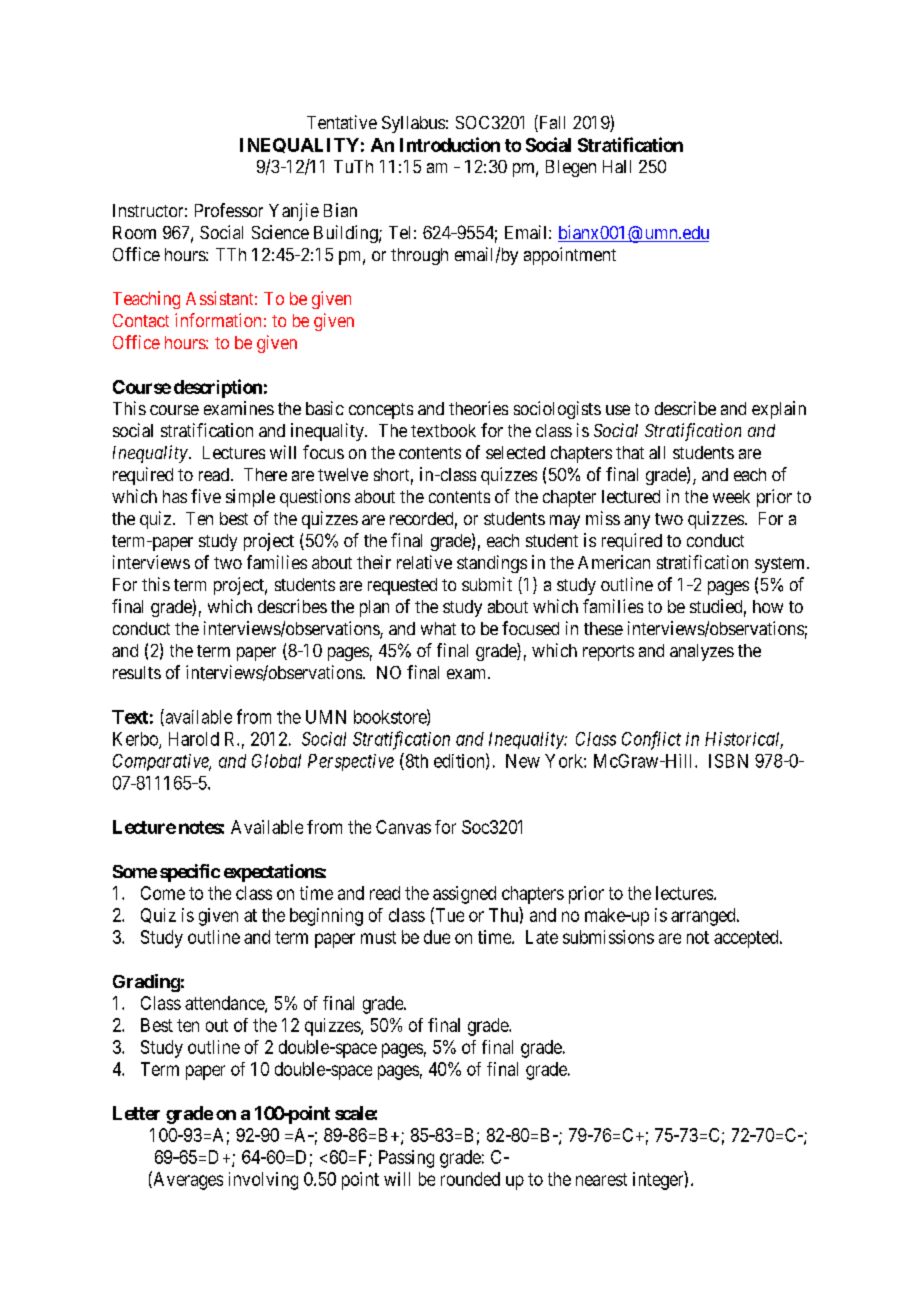 The image size is (924, 1307). Describe the element at coordinates (190, 873) in the screenshot. I see `specific` at that location.
